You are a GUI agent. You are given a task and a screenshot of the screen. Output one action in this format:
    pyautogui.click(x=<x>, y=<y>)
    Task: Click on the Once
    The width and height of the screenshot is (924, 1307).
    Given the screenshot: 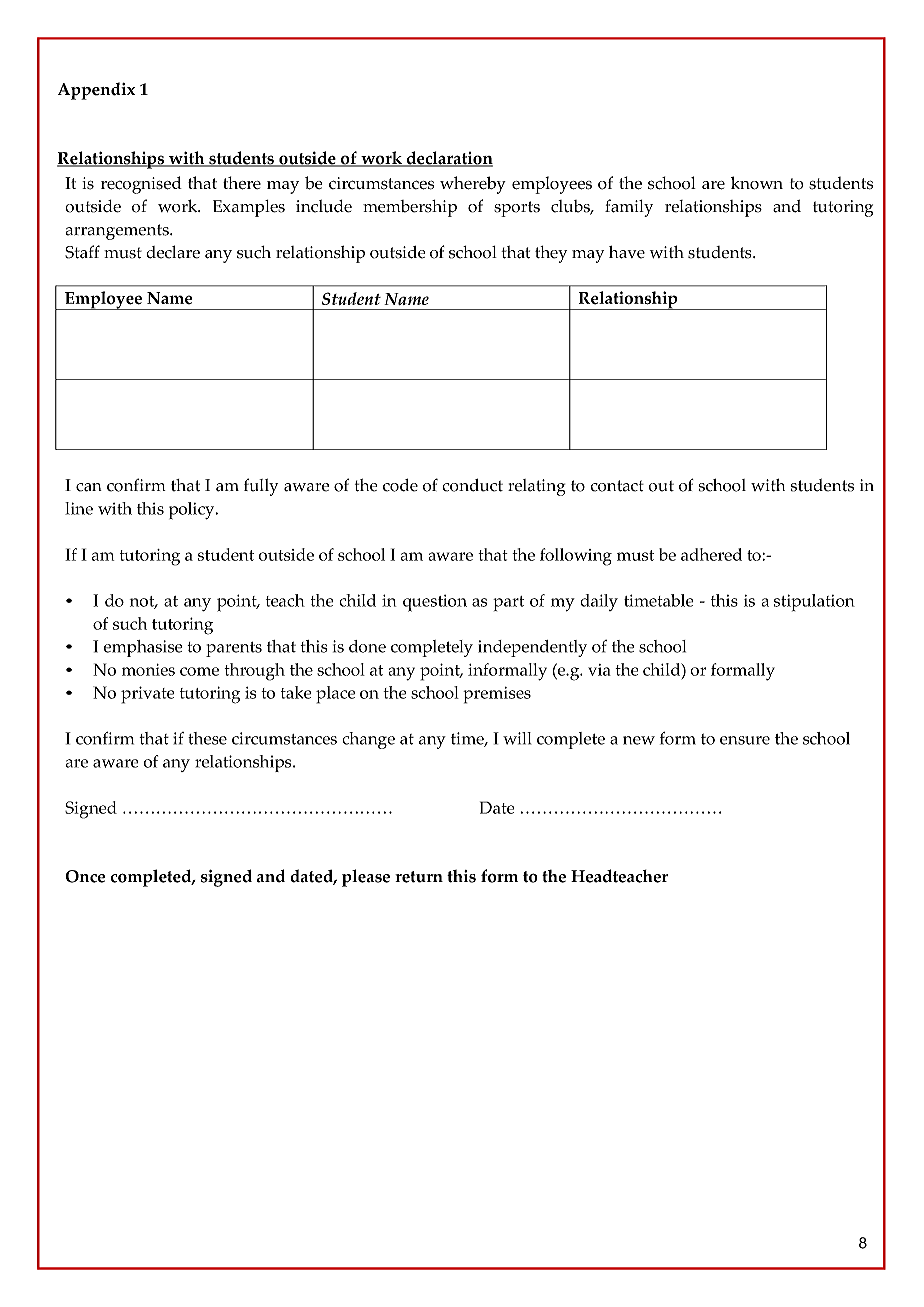 What is the action you would take?
    pyautogui.click(x=85, y=876)
